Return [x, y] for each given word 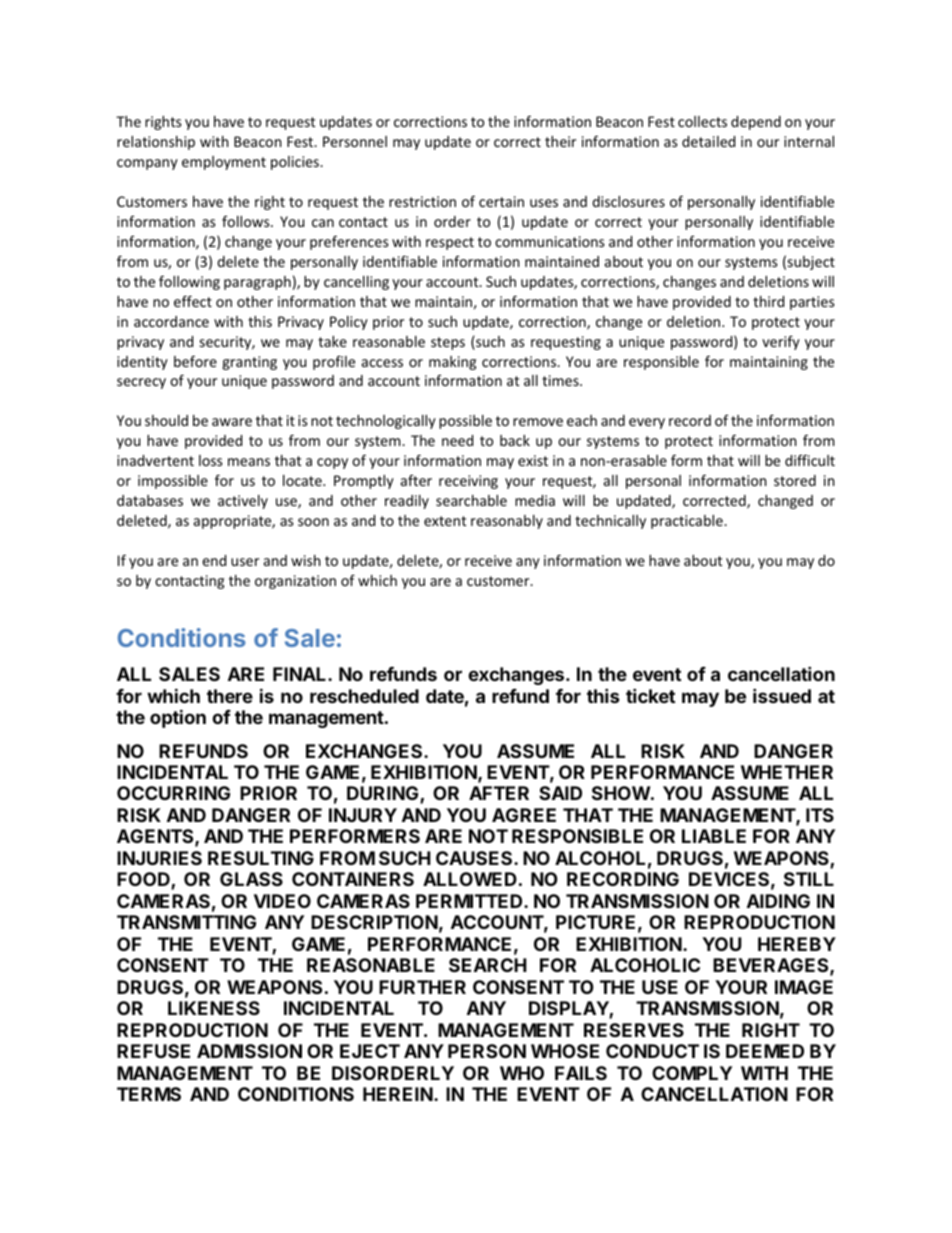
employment [224, 163]
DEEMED [765, 1051]
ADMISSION [249, 1051]
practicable [688, 522]
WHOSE [565, 1051]
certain [501, 201]
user [245, 562]
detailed [708, 141]
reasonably [507, 522]
